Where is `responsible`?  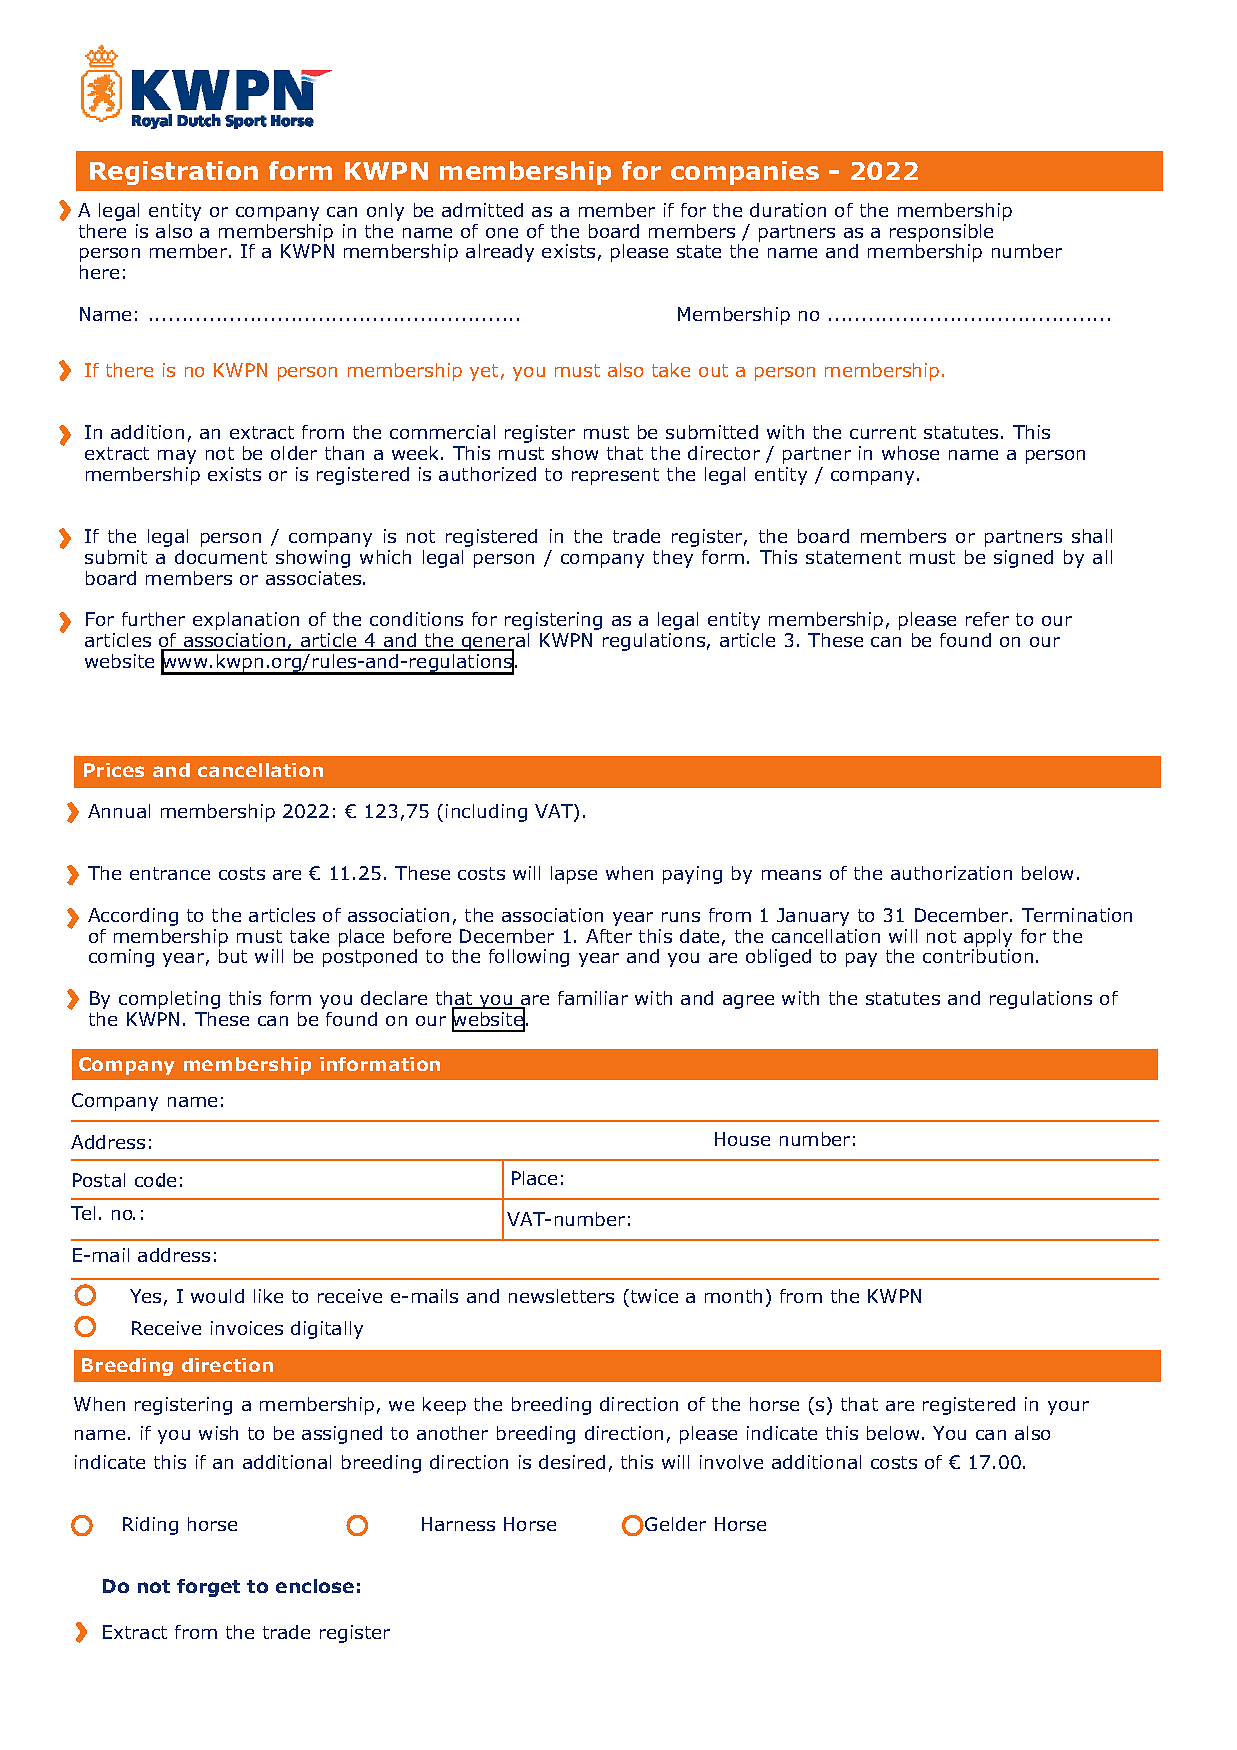
responsible is located at coordinates (941, 233).
